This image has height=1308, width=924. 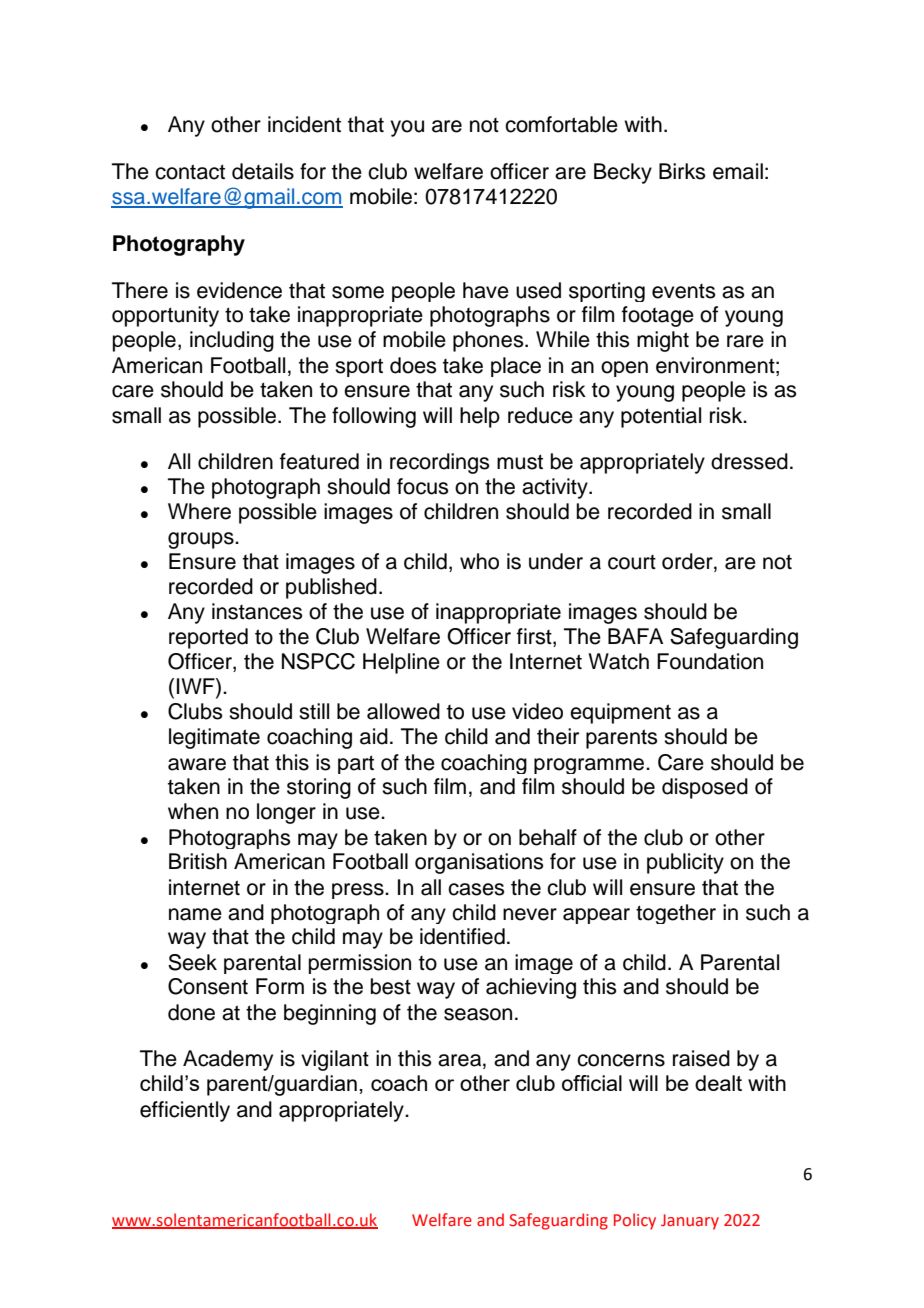 What do you see at coordinates (685, 863) in the image?
I see `publicity` at bounding box center [685, 863].
